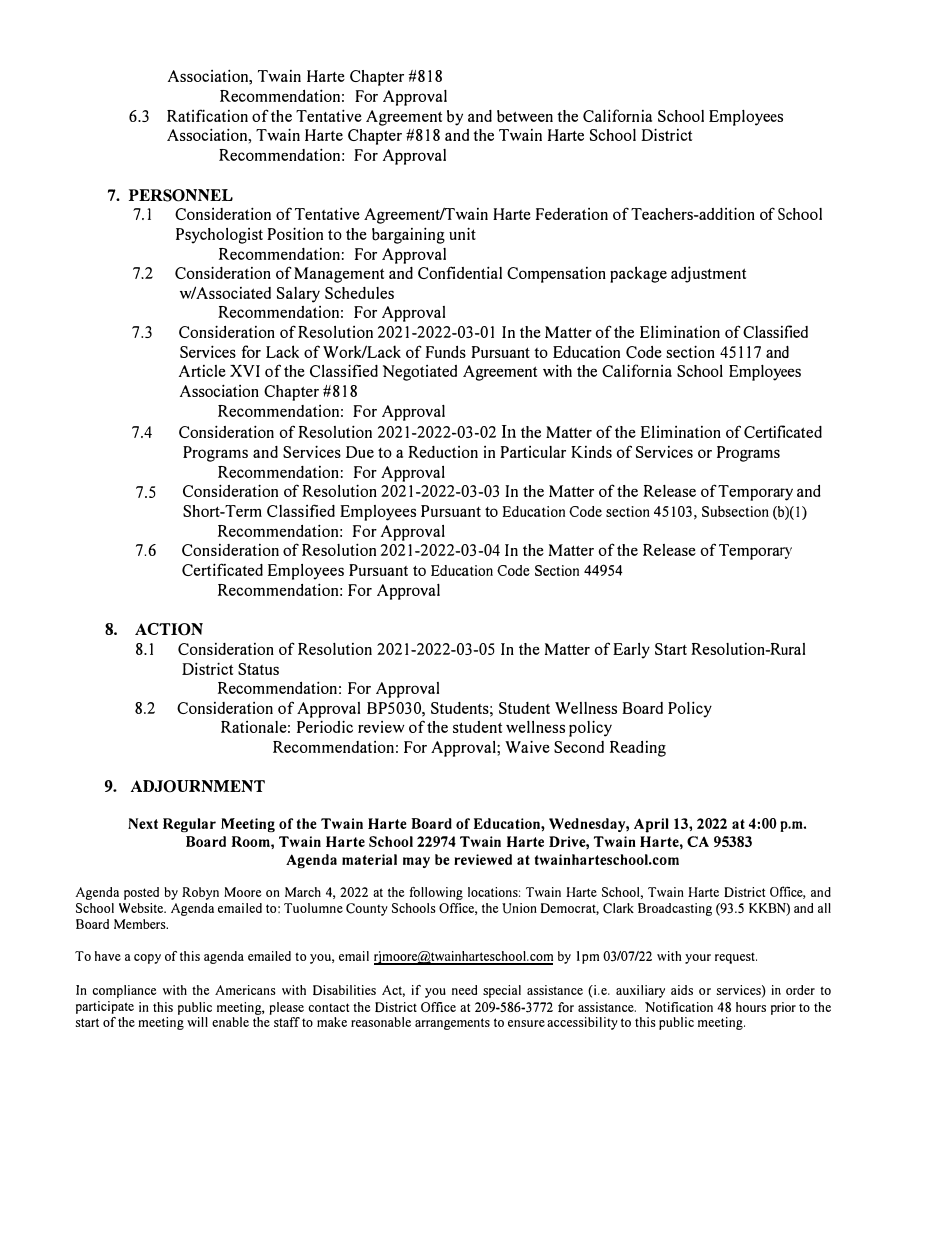  What do you see at coordinates (197, 1022) in the image?
I see `will` at bounding box center [197, 1022].
